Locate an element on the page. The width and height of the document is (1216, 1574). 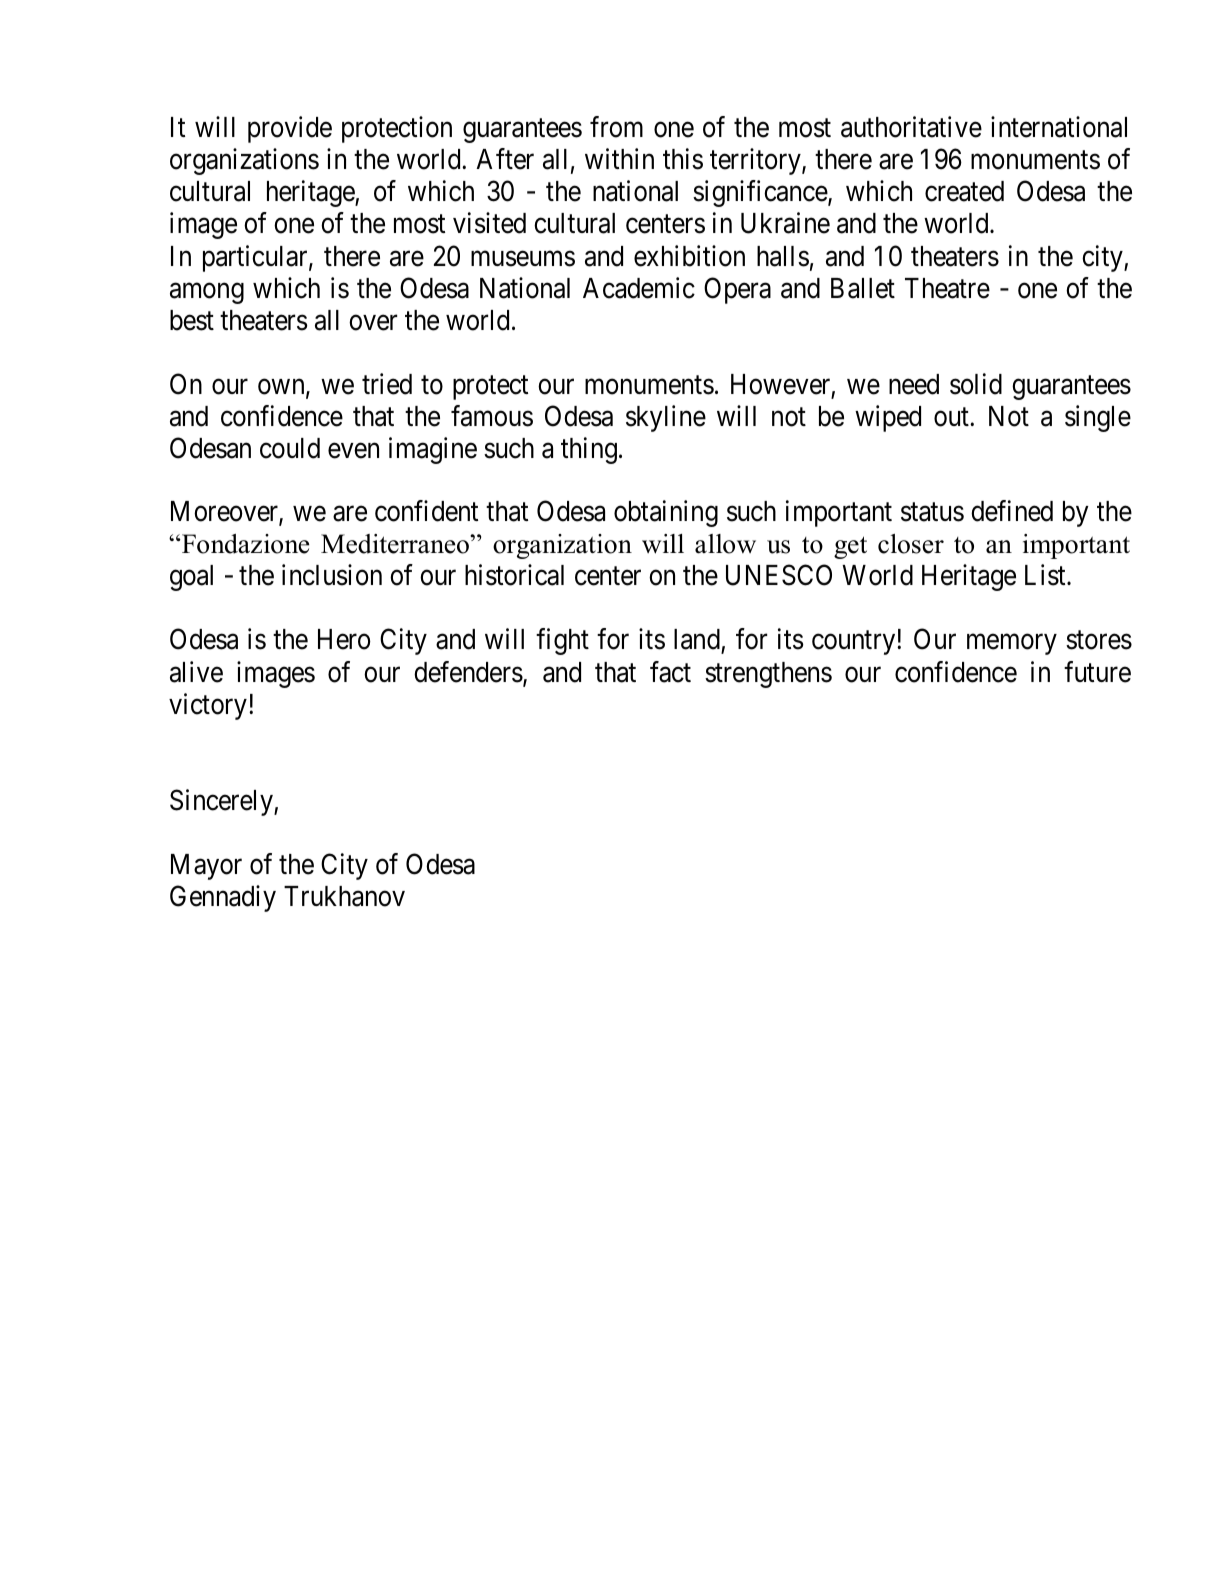
Mayor is located at coordinates (206, 867).
